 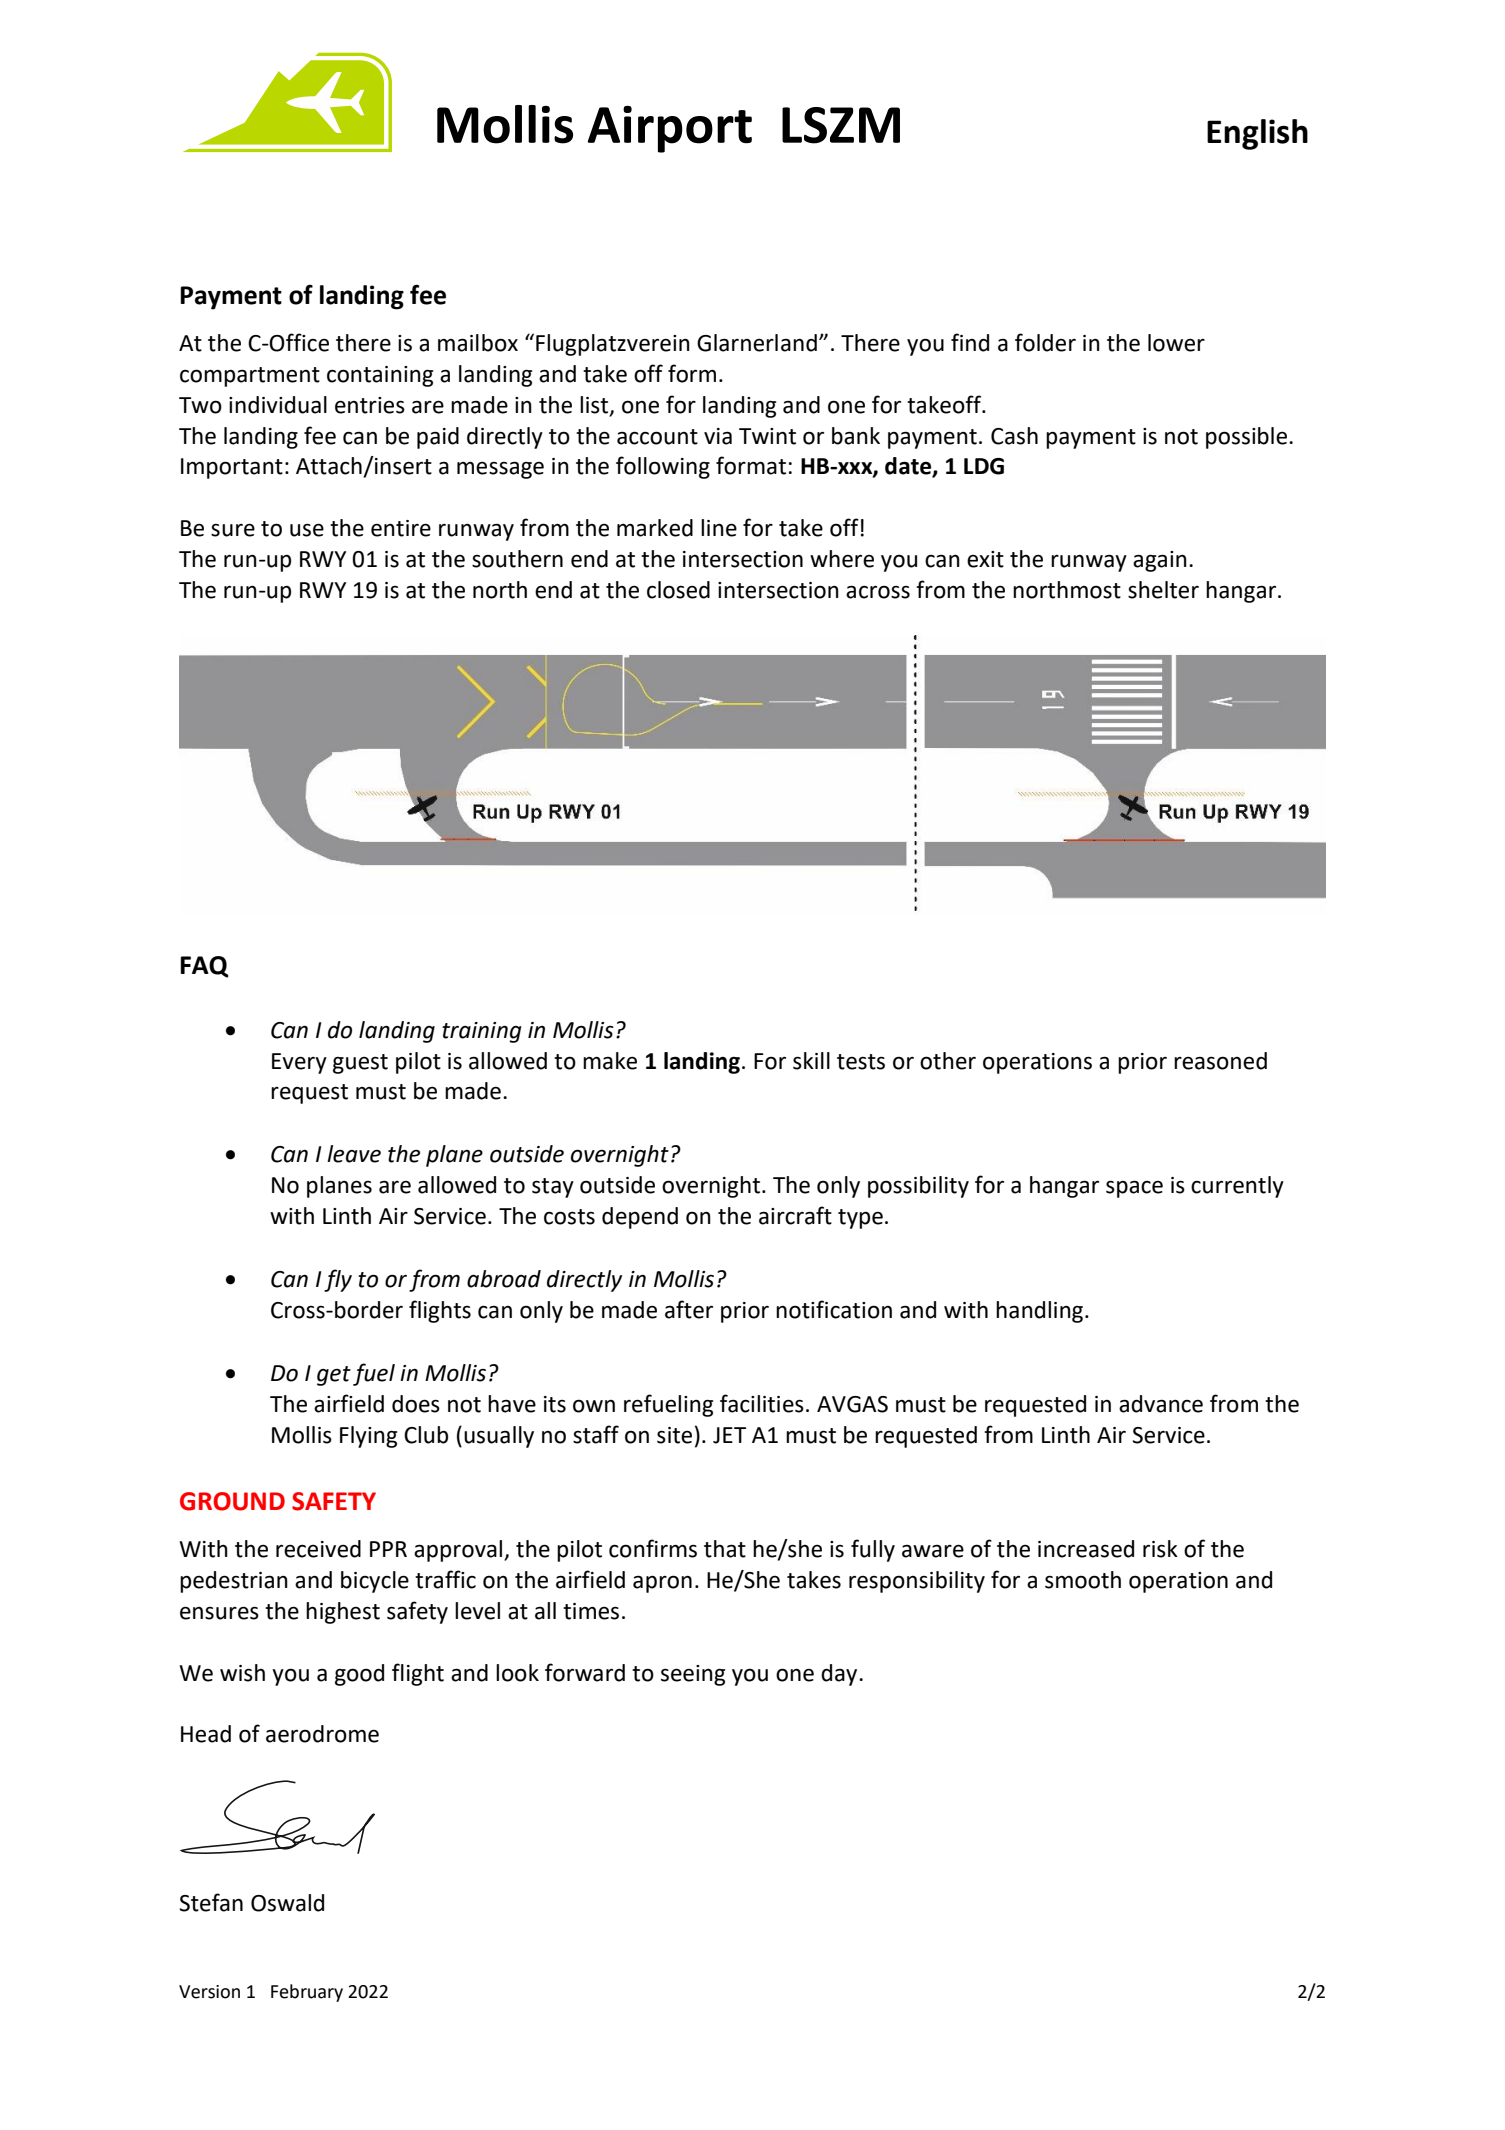 I want to click on Airport, so click(x=670, y=129).
